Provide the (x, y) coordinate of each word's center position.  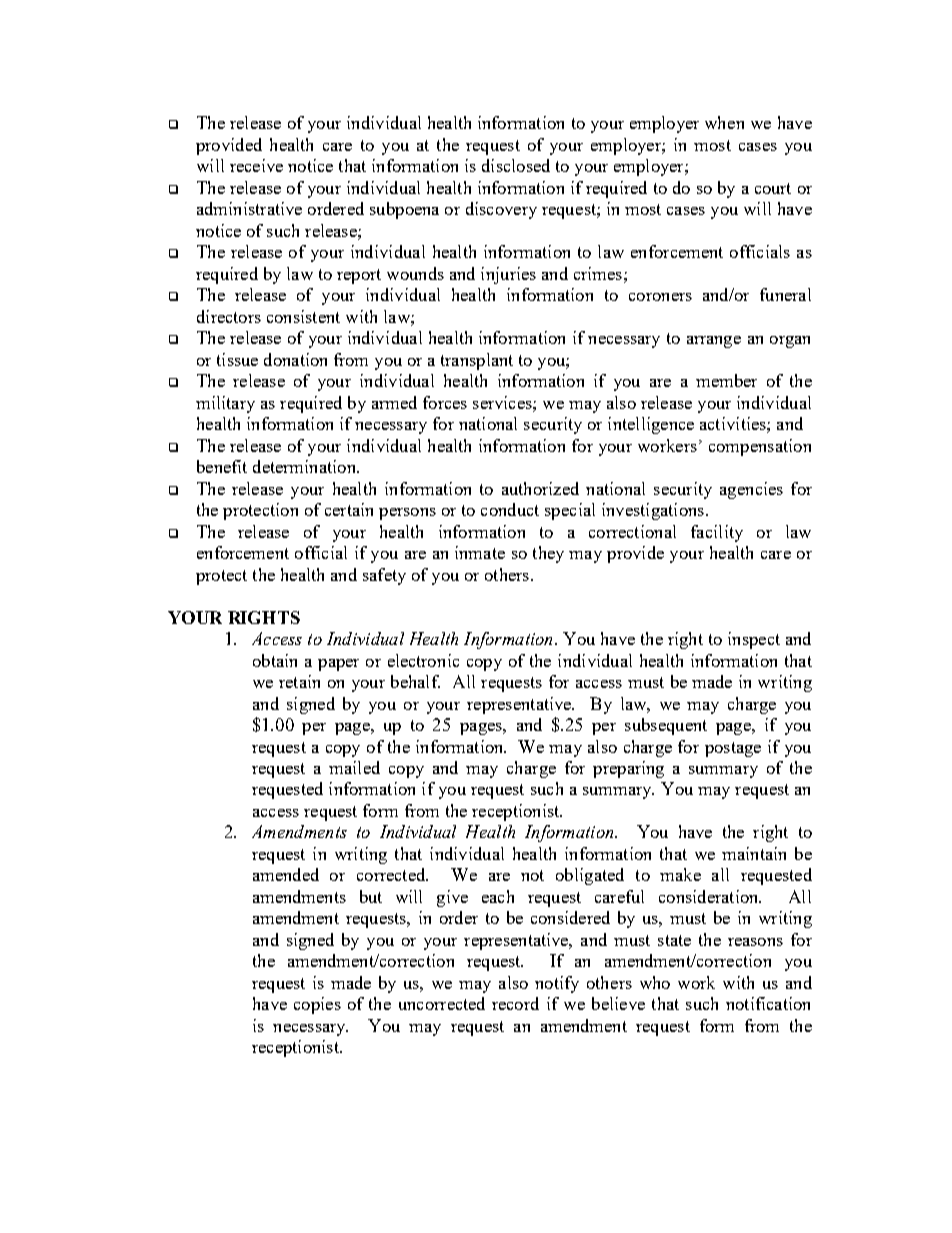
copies (317, 1005)
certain (349, 509)
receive (256, 165)
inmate (480, 552)
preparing (628, 769)
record (515, 1003)
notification (768, 1003)
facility (717, 533)
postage (733, 749)
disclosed (516, 165)
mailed (354, 767)
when (724, 122)
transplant (477, 361)
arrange (714, 342)
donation (295, 359)
